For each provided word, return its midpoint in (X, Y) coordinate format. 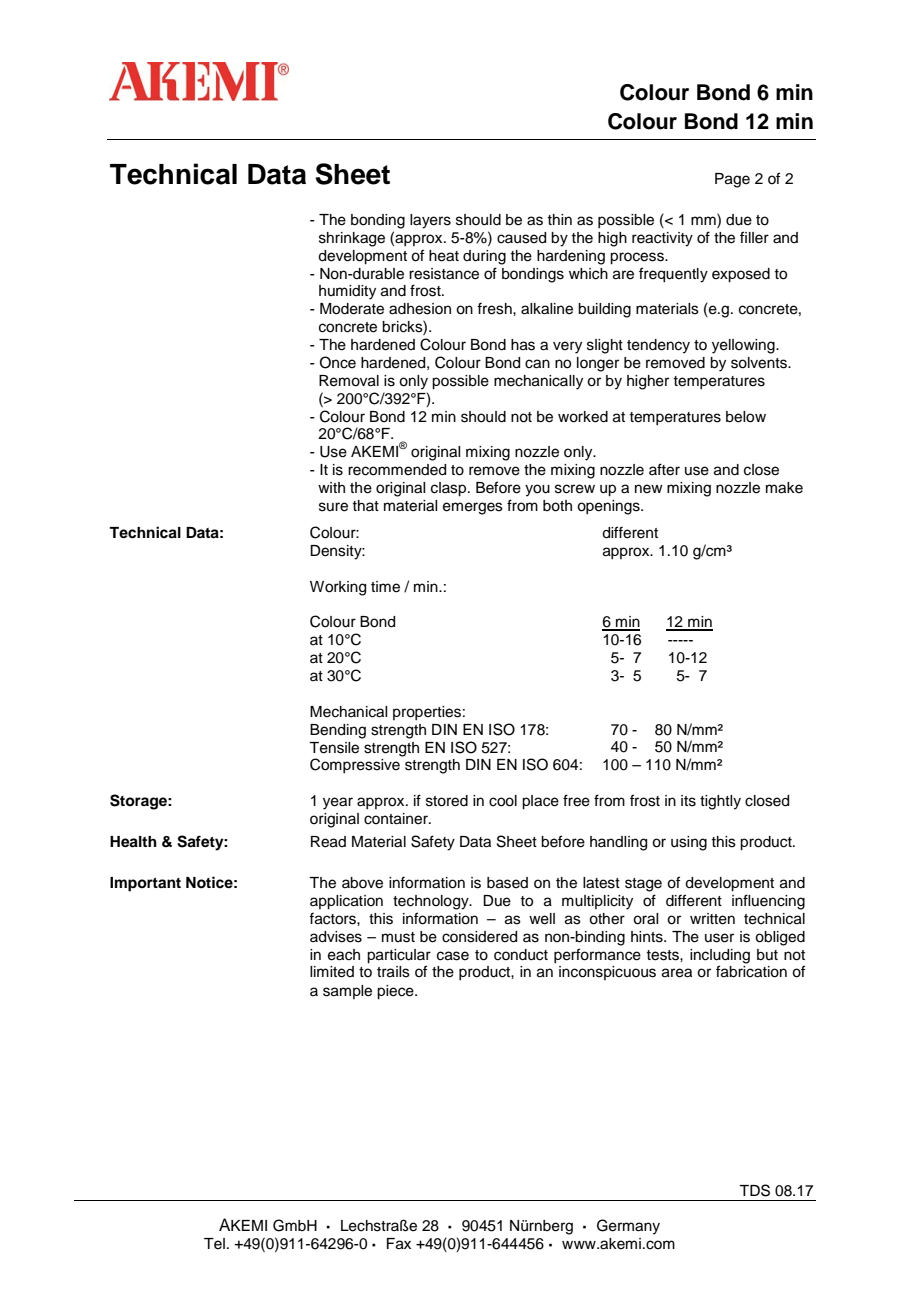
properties (427, 713)
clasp (450, 489)
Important (145, 884)
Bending (338, 731)
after (664, 469)
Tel (214, 1244)
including (720, 956)
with (331, 487)
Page (732, 180)
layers (430, 221)
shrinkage (352, 239)
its (688, 801)
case (453, 956)
